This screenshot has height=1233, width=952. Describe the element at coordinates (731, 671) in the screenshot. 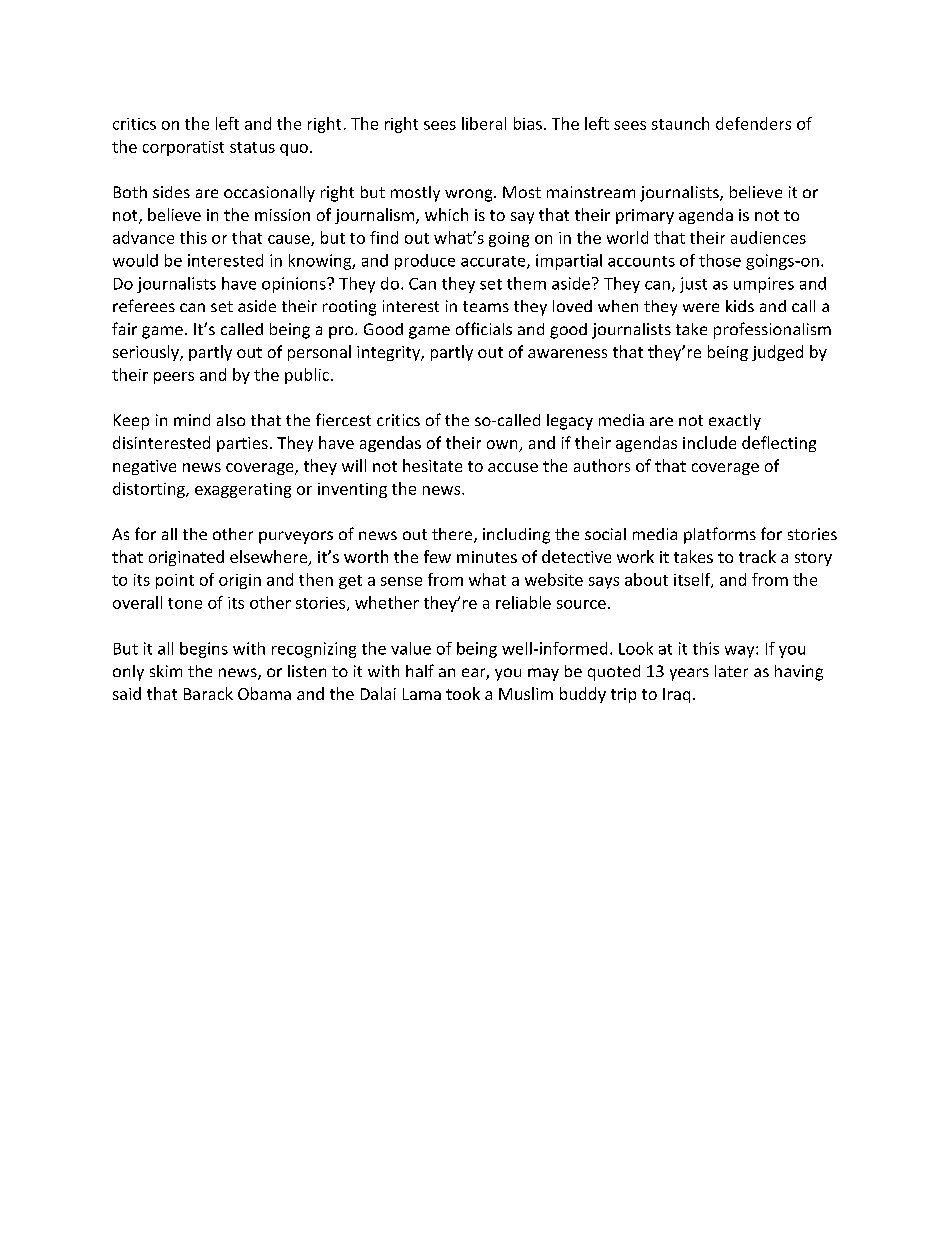

I see `later` at that location.
